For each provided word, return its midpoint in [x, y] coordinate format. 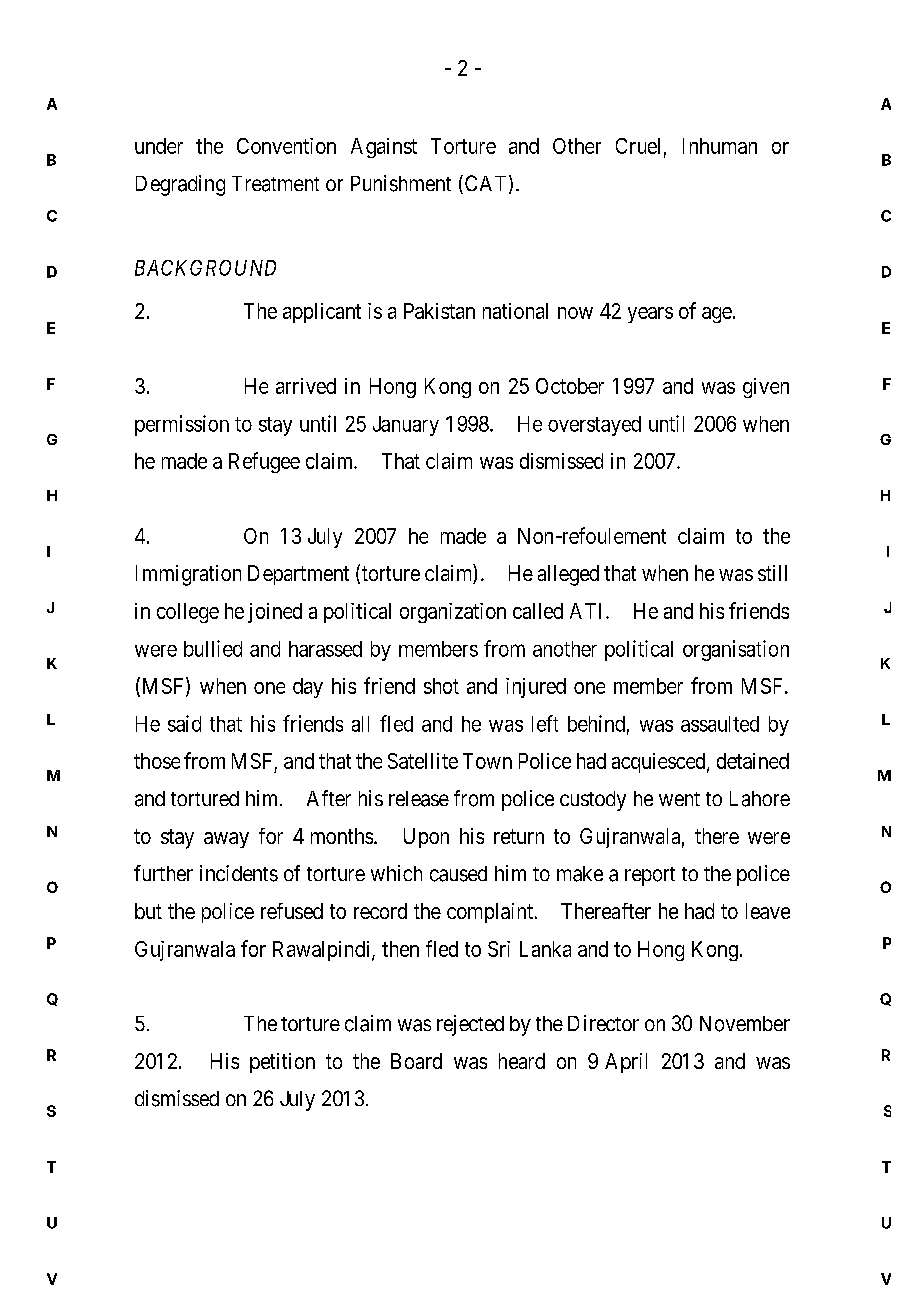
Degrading [180, 185]
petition [282, 1063]
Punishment [401, 183]
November [745, 1024]
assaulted [720, 724]
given [766, 388]
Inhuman [720, 146]
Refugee [264, 462]
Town [487, 761]
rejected [470, 1025]
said [184, 723]
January [406, 426]
